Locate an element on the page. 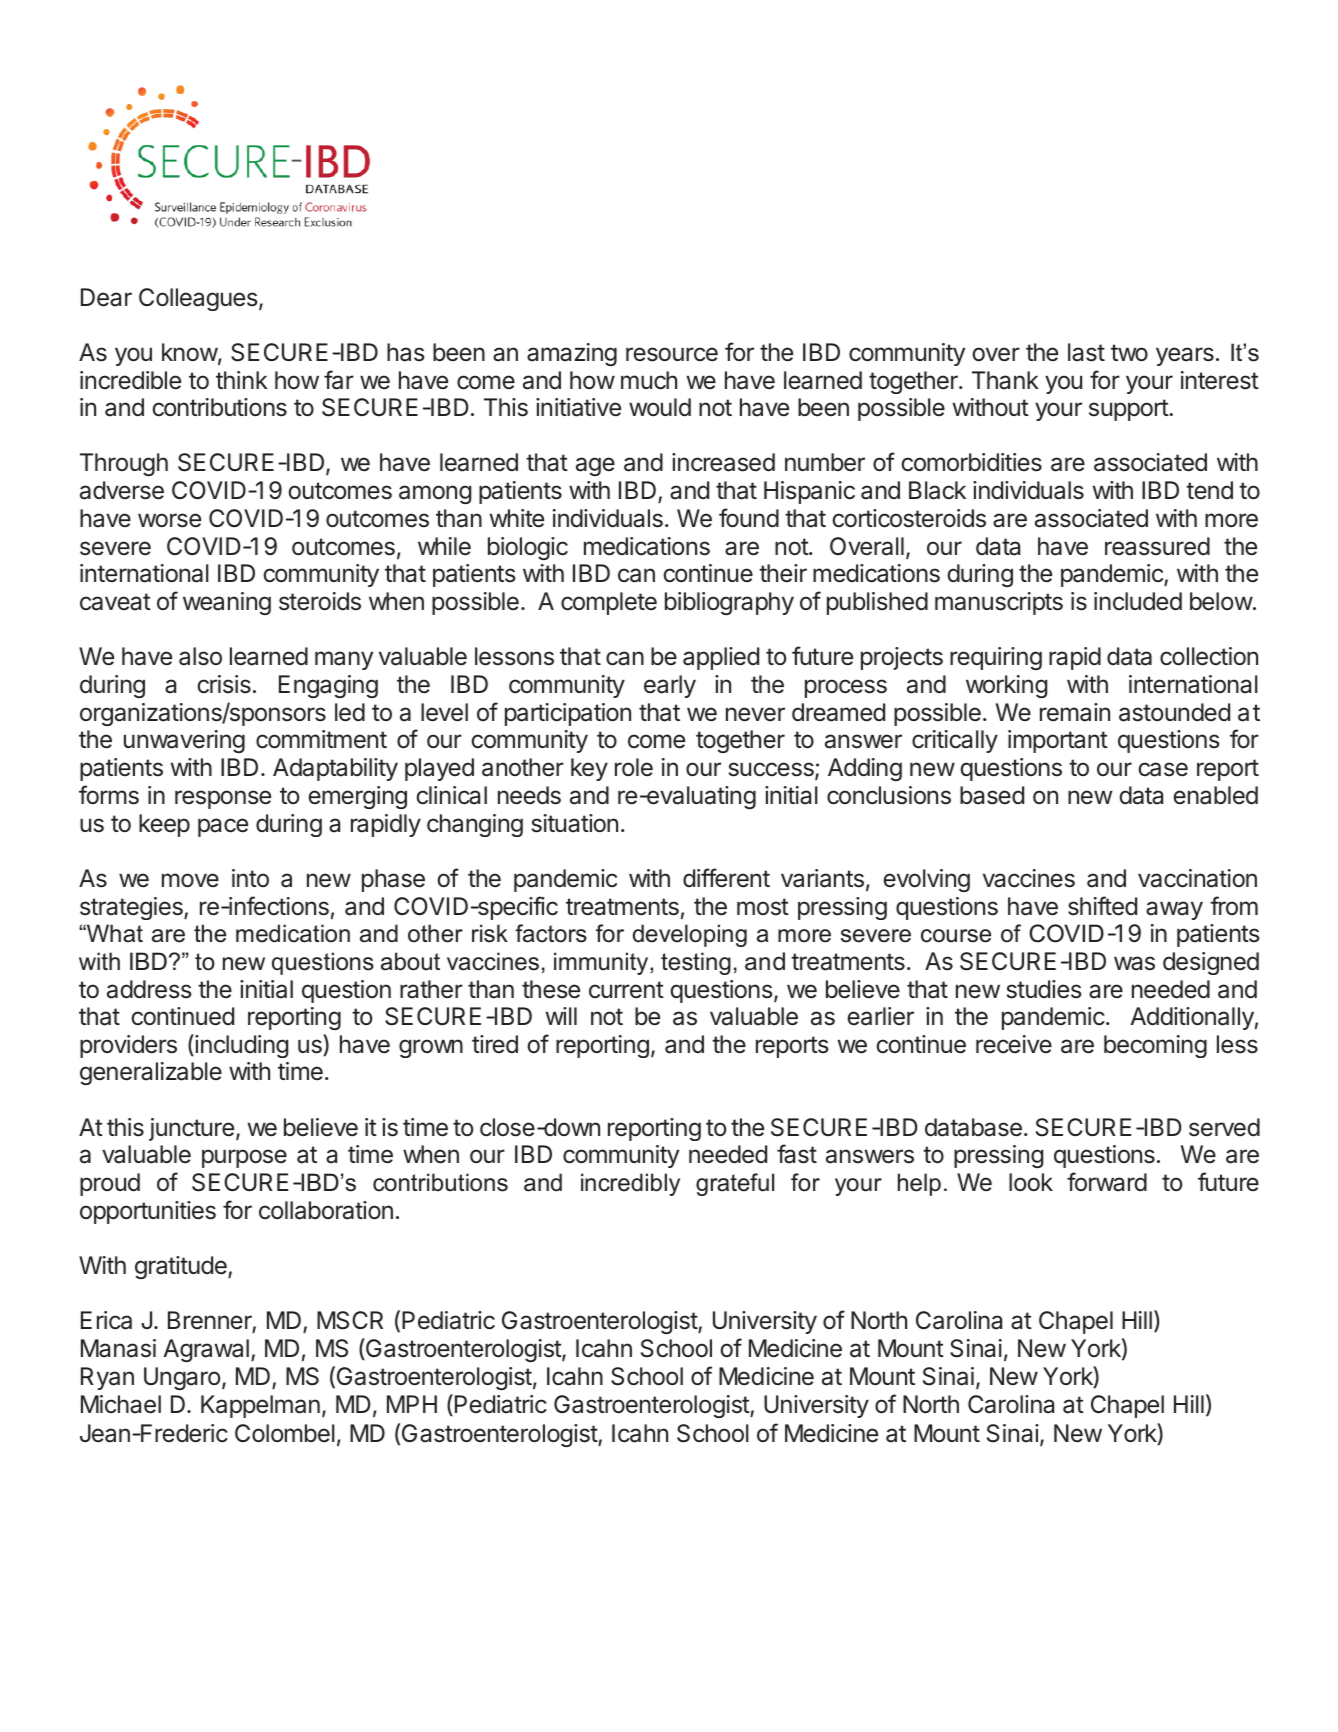 The height and width of the page is (1732, 1338). Colleagues is located at coordinates (199, 299).
